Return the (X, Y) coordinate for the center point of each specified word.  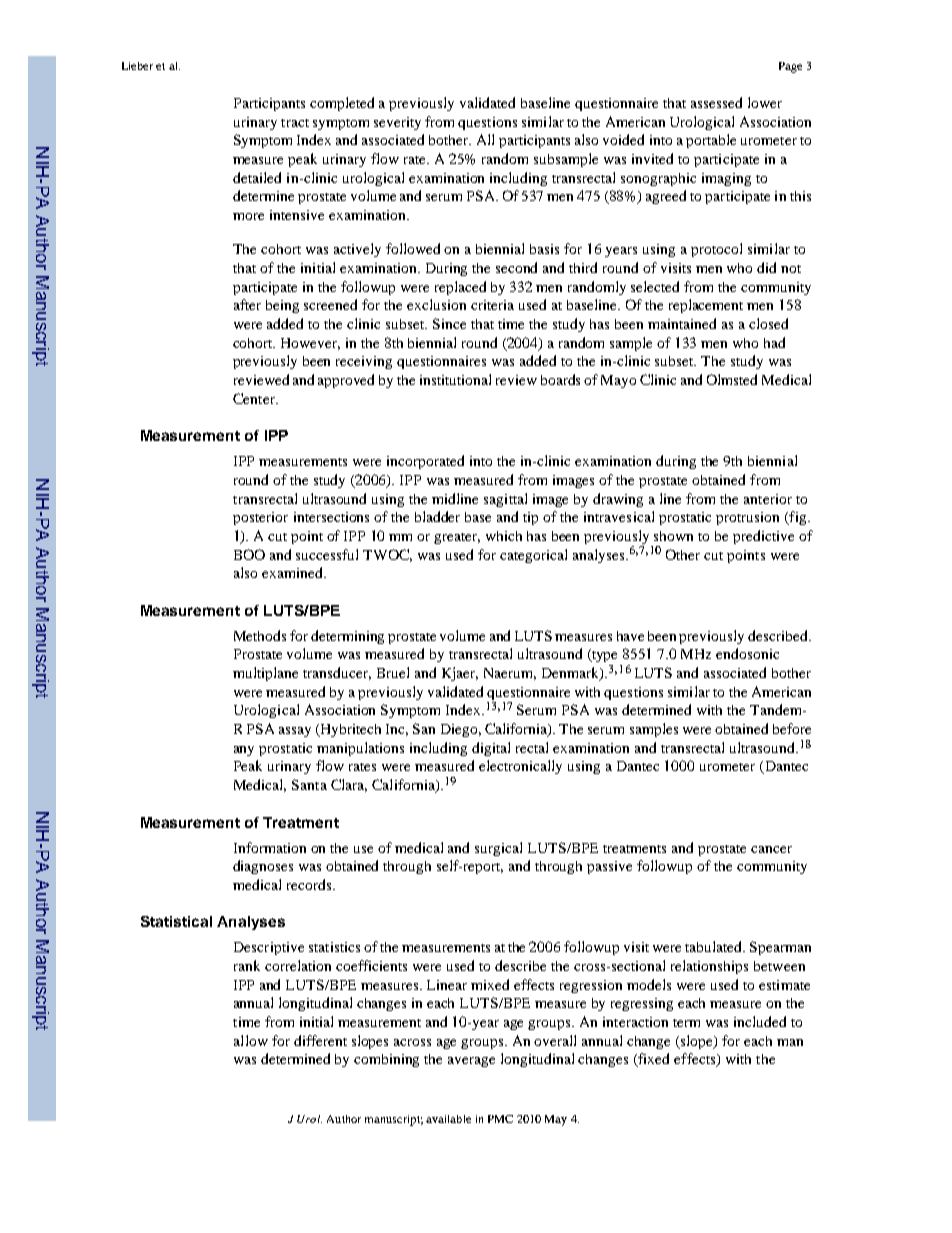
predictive (763, 537)
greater (457, 538)
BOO (249, 554)
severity (397, 123)
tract (295, 123)
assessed (716, 102)
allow (251, 1040)
